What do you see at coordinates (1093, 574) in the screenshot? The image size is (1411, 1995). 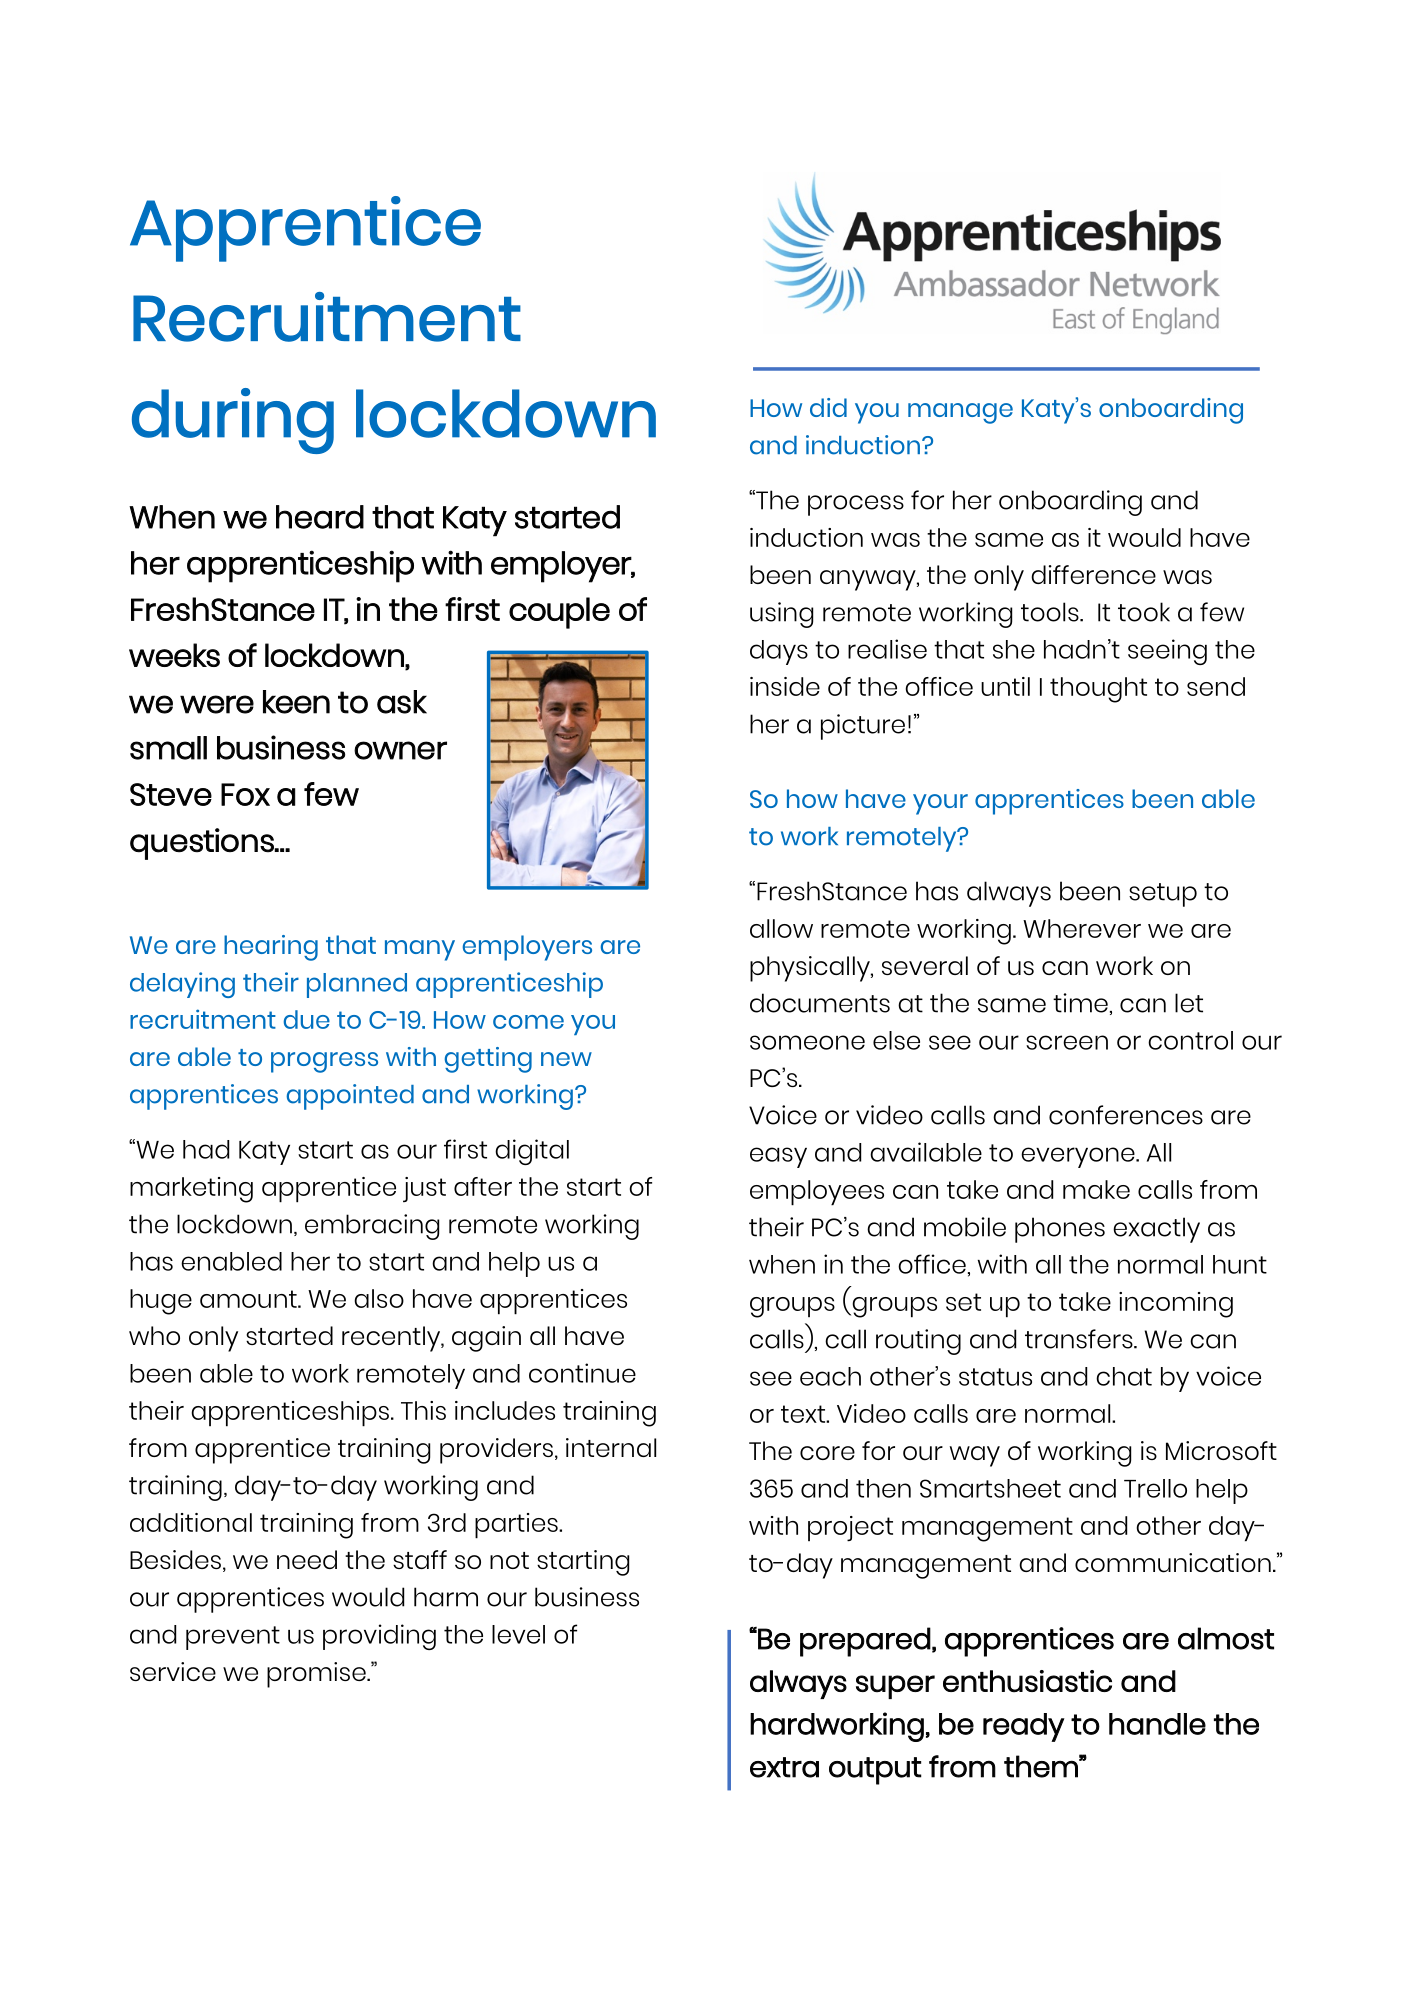 I see `difference` at bounding box center [1093, 574].
